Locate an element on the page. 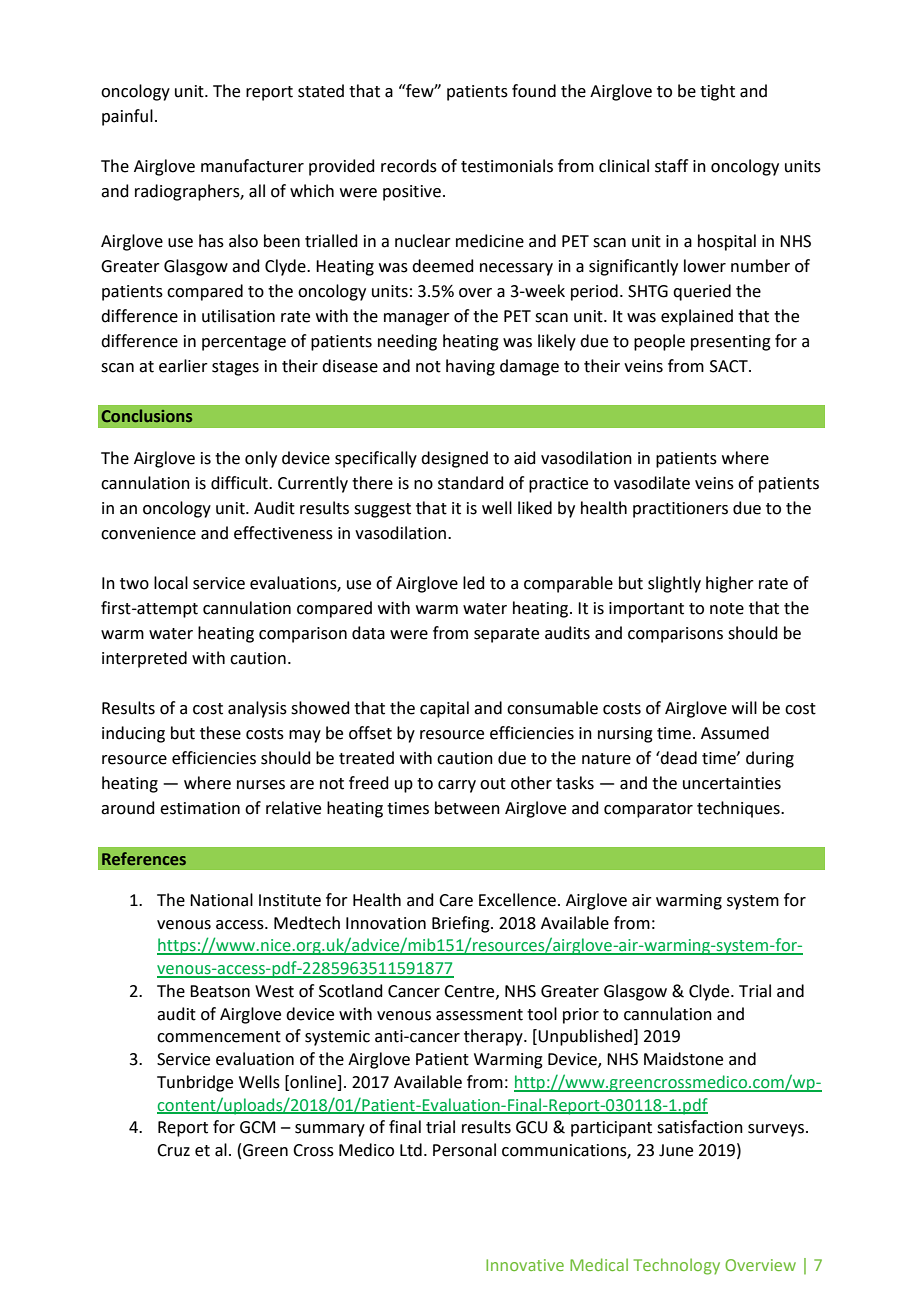  records is located at coordinates (409, 166).
